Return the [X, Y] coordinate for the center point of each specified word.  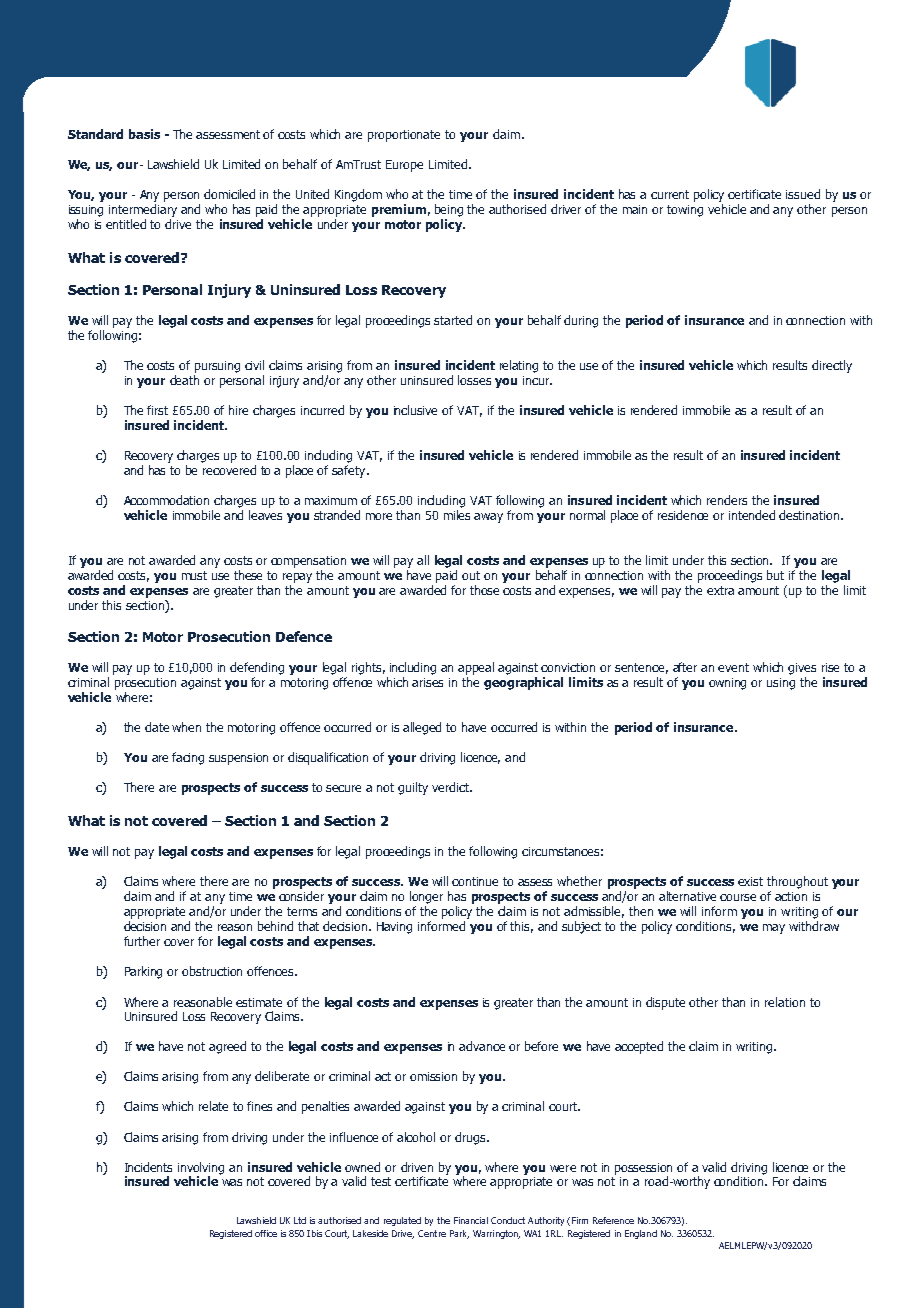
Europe [404, 166]
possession [643, 1169]
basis [144, 134]
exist [750, 881]
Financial [471, 1220]
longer [426, 897]
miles [457, 515]
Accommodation [166, 500]
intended [752, 515]
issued [803, 194]
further [142, 941]
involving [201, 1169]
